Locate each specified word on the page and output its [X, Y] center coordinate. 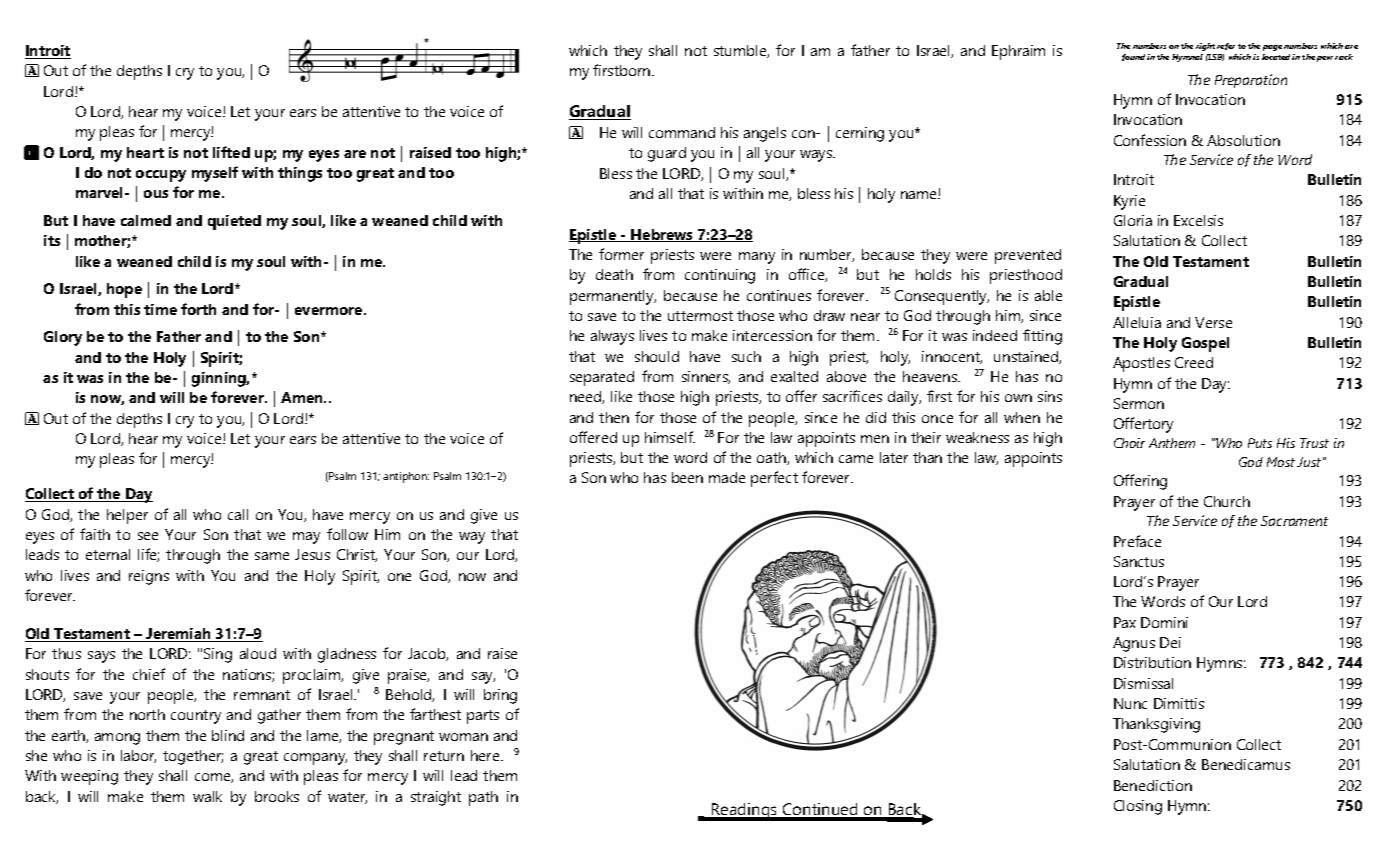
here [486, 755]
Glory [63, 338]
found [1133, 57]
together [193, 757]
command [682, 132]
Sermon [1139, 403]
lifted [231, 152]
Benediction [1153, 785]
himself [670, 437]
